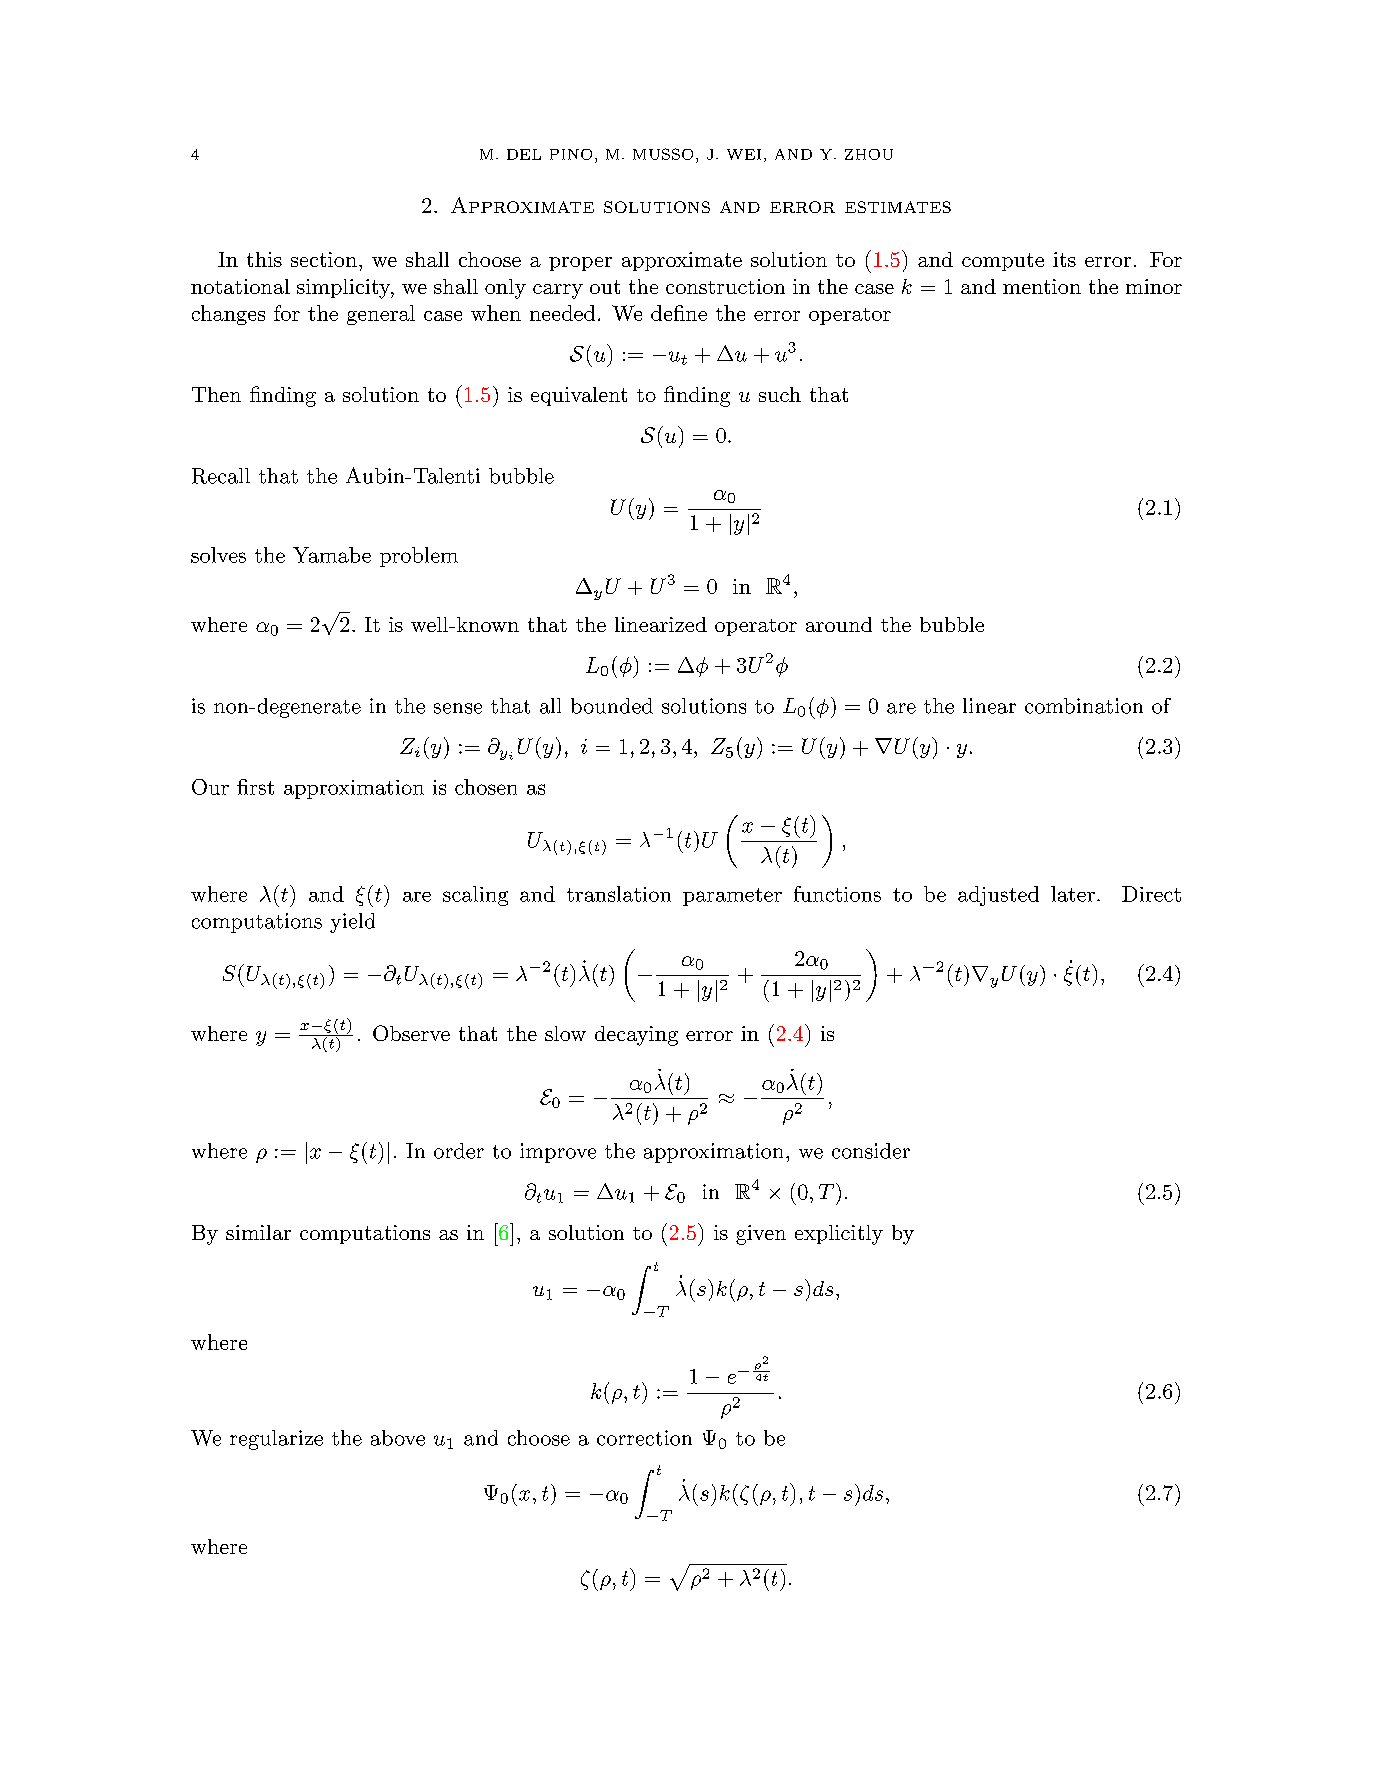 This screenshot has height=1776, width=1373. What do you see at coordinates (744, 154) in the screenshot?
I see `WEI` at bounding box center [744, 154].
